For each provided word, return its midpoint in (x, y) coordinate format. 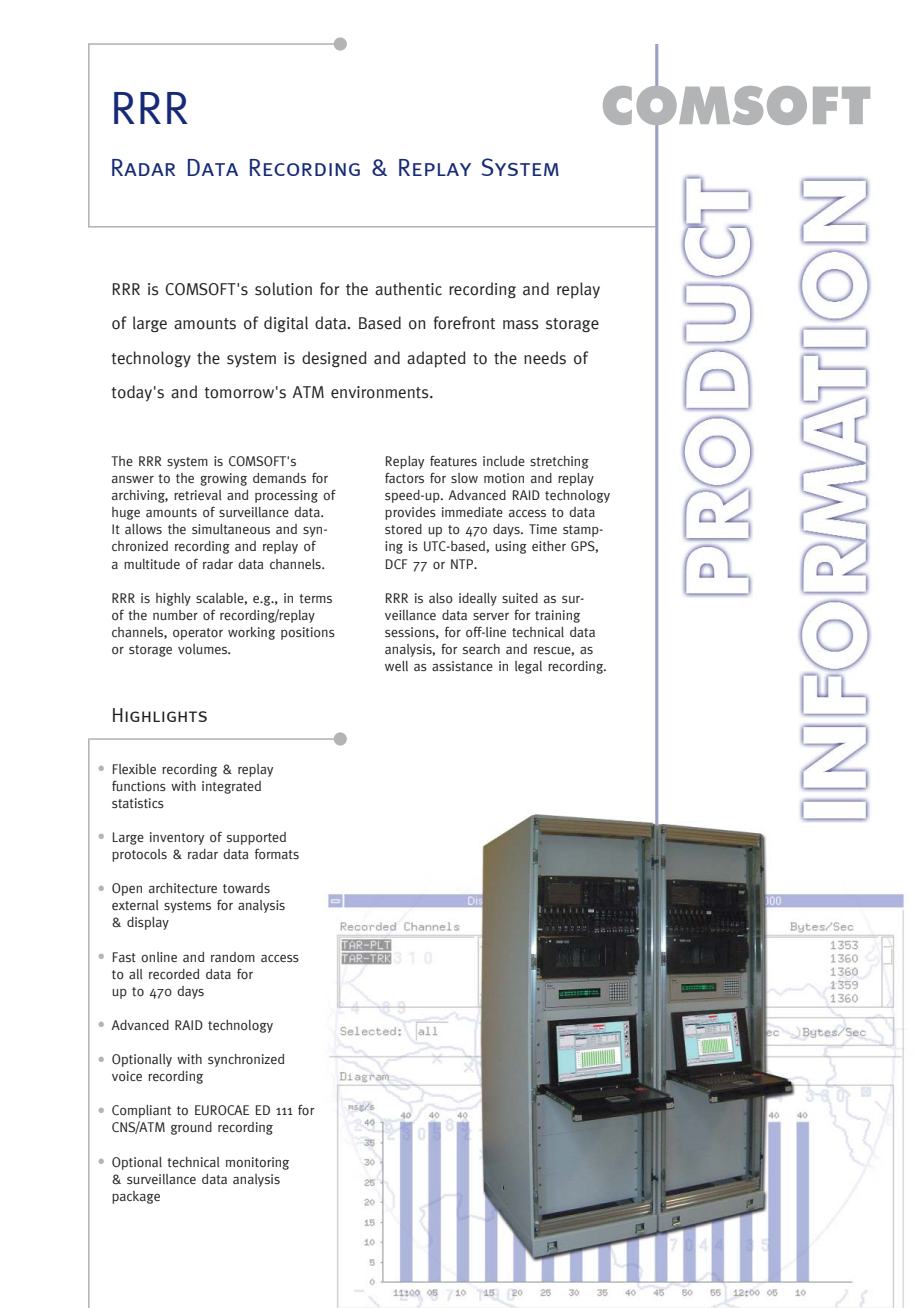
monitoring (257, 1163)
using (511, 547)
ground (191, 1128)
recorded (174, 974)
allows (143, 529)
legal (528, 667)
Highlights (160, 715)
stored (403, 529)
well (396, 666)
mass (521, 325)
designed (334, 359)
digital (286, 324)
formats (277, 853)
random (233, 957)
